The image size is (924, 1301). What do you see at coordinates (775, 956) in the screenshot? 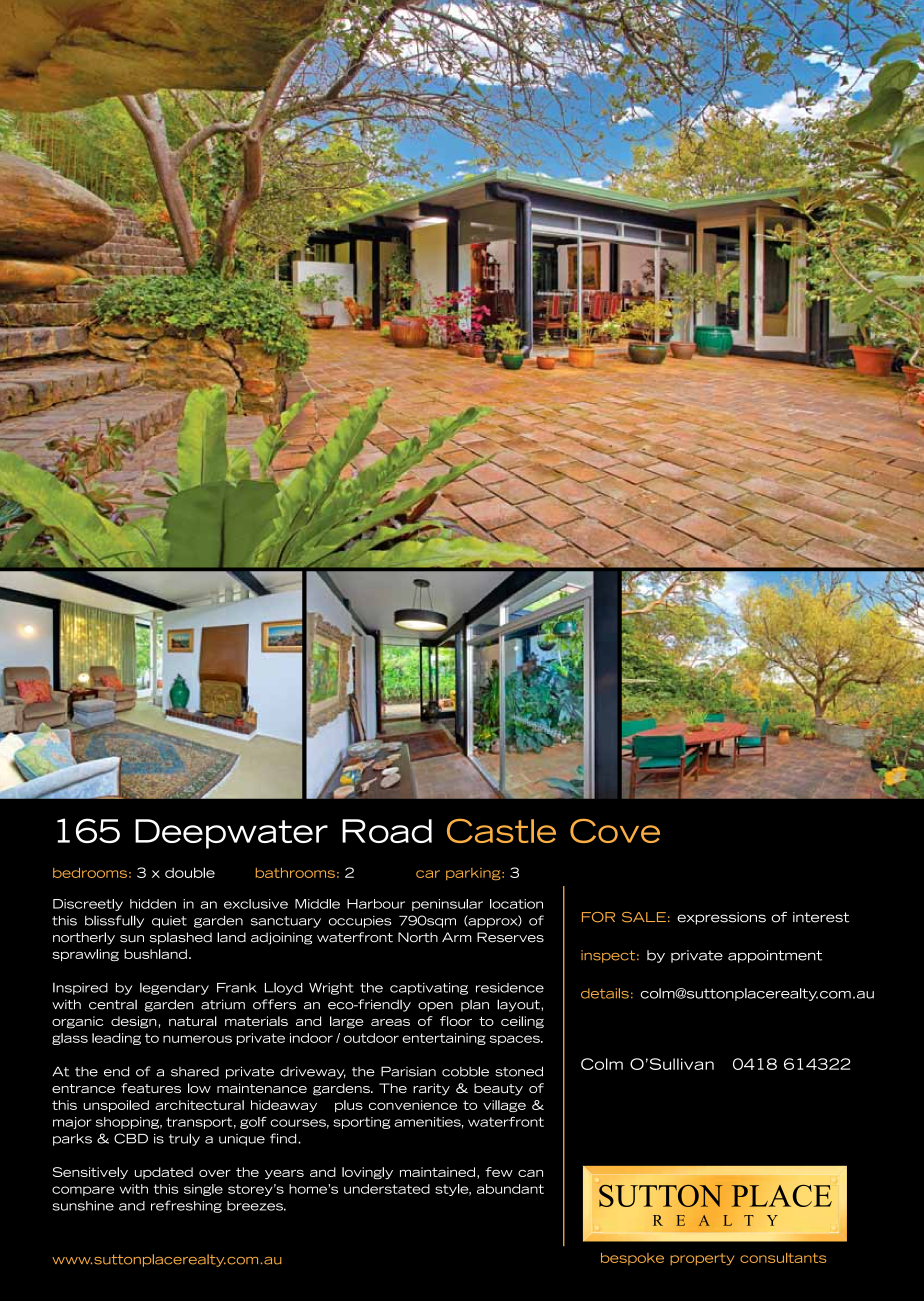
I see `appointment` at bounding box center [775, 956].
